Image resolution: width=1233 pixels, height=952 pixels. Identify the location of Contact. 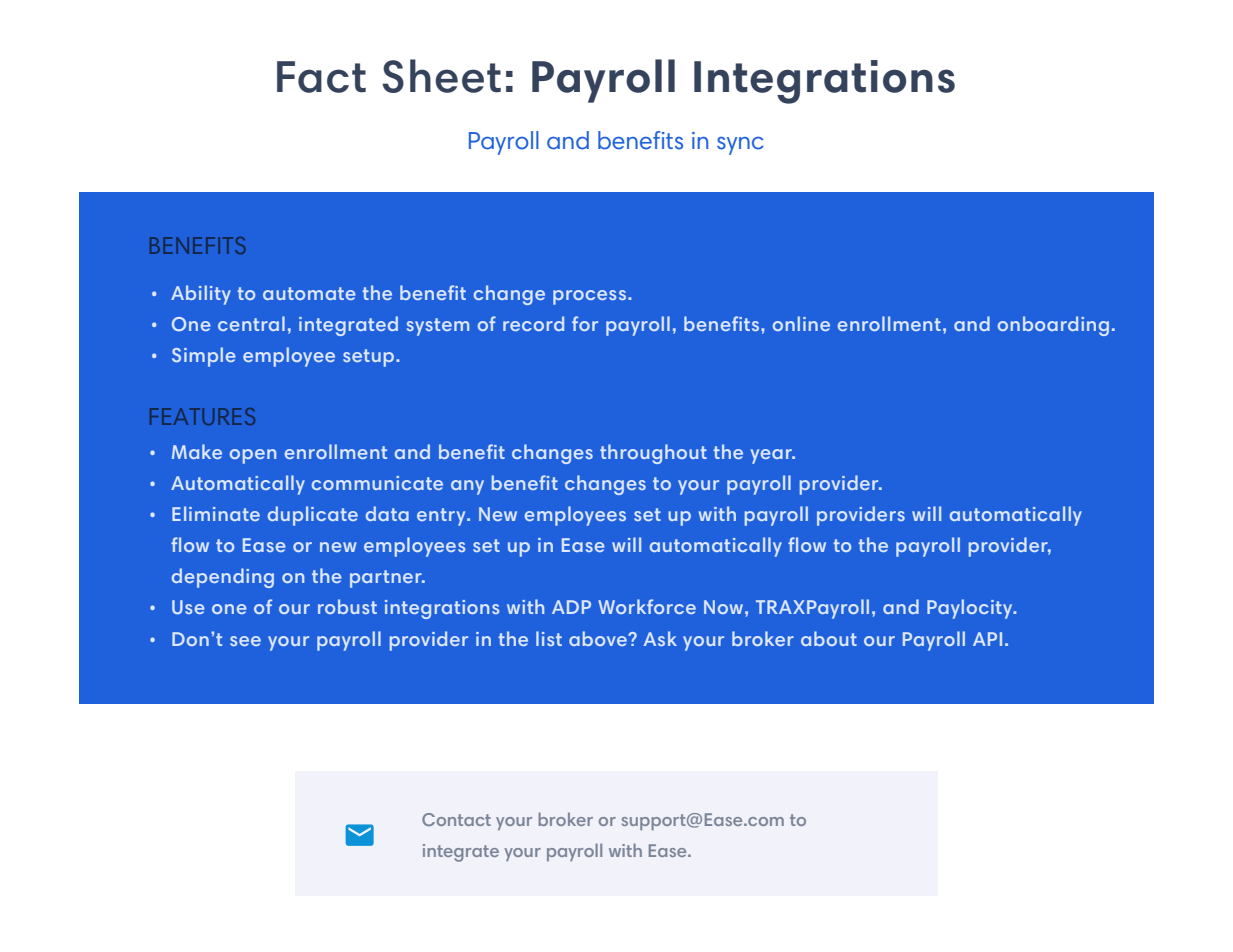
(456, 819).
